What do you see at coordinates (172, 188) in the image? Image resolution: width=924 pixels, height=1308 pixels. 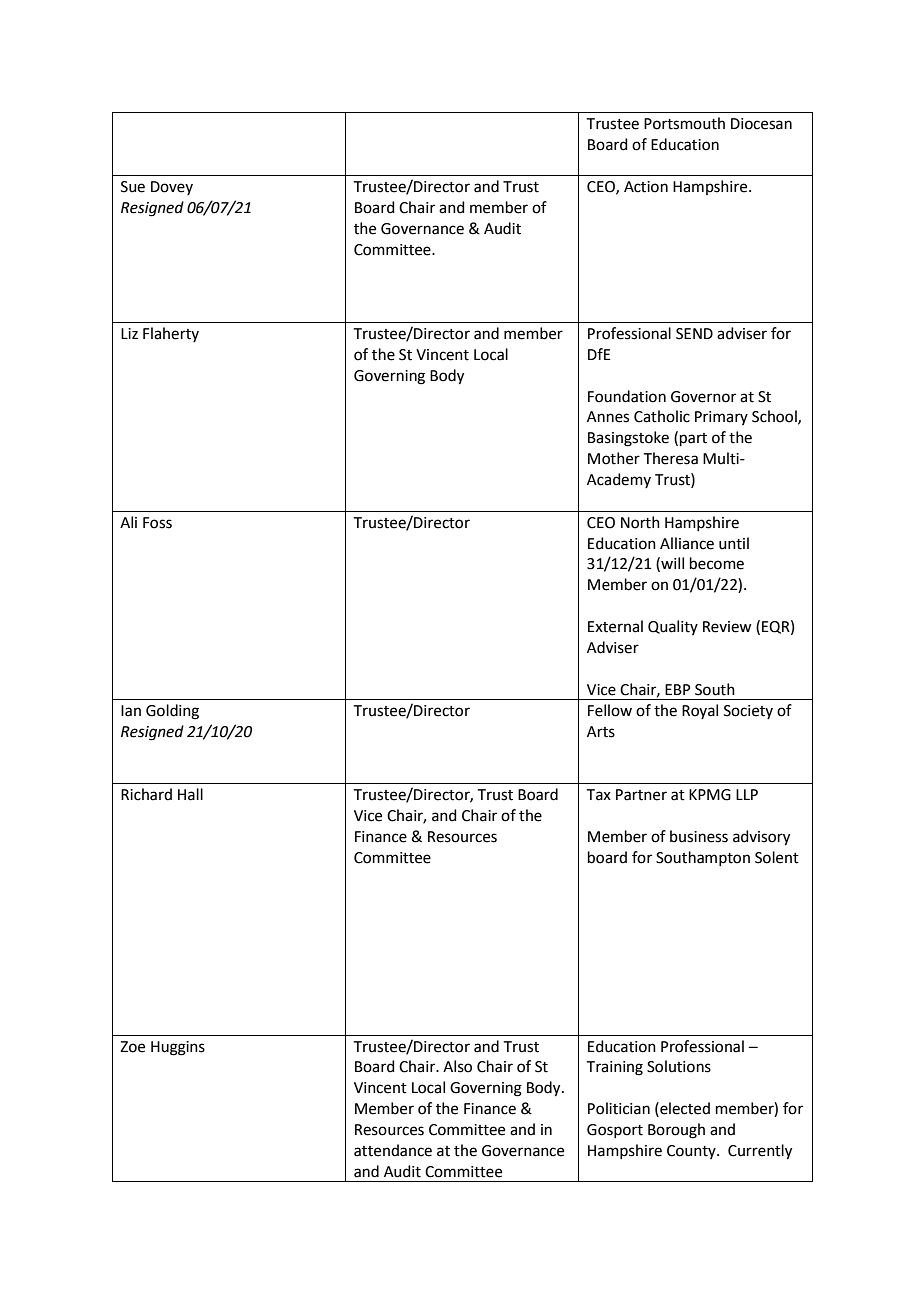 I see `Dovey` at bounding box center [172, 188].
